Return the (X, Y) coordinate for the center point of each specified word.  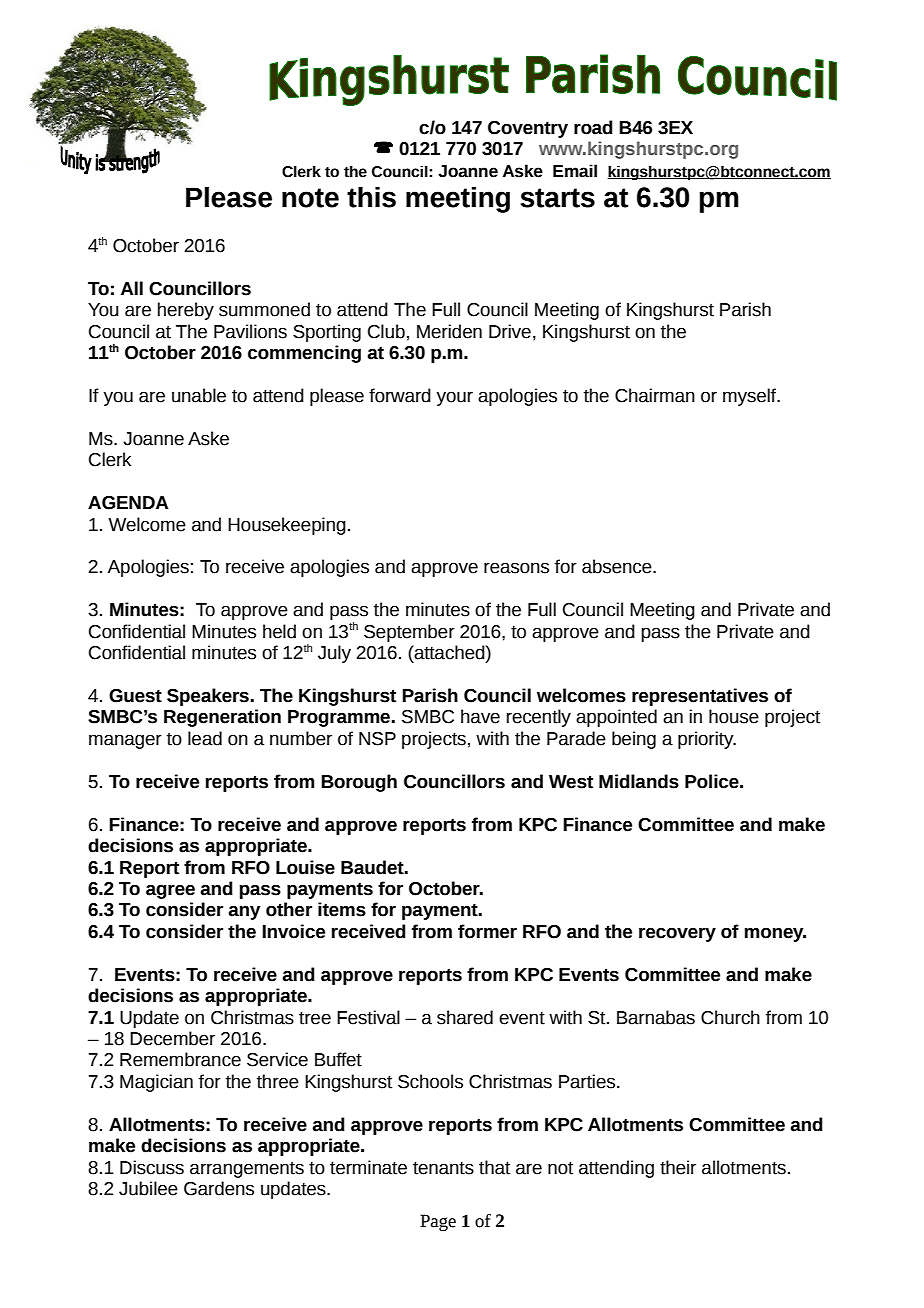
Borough (359, 783)
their (678, 1167)
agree (170, 892)
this (371, 197)
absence (618, 566)
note (310, 198)
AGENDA (128, 503)
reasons (516, 568)
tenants (443, 1168)
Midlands (639, 781)
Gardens (219, 1188)
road (593, 127)
